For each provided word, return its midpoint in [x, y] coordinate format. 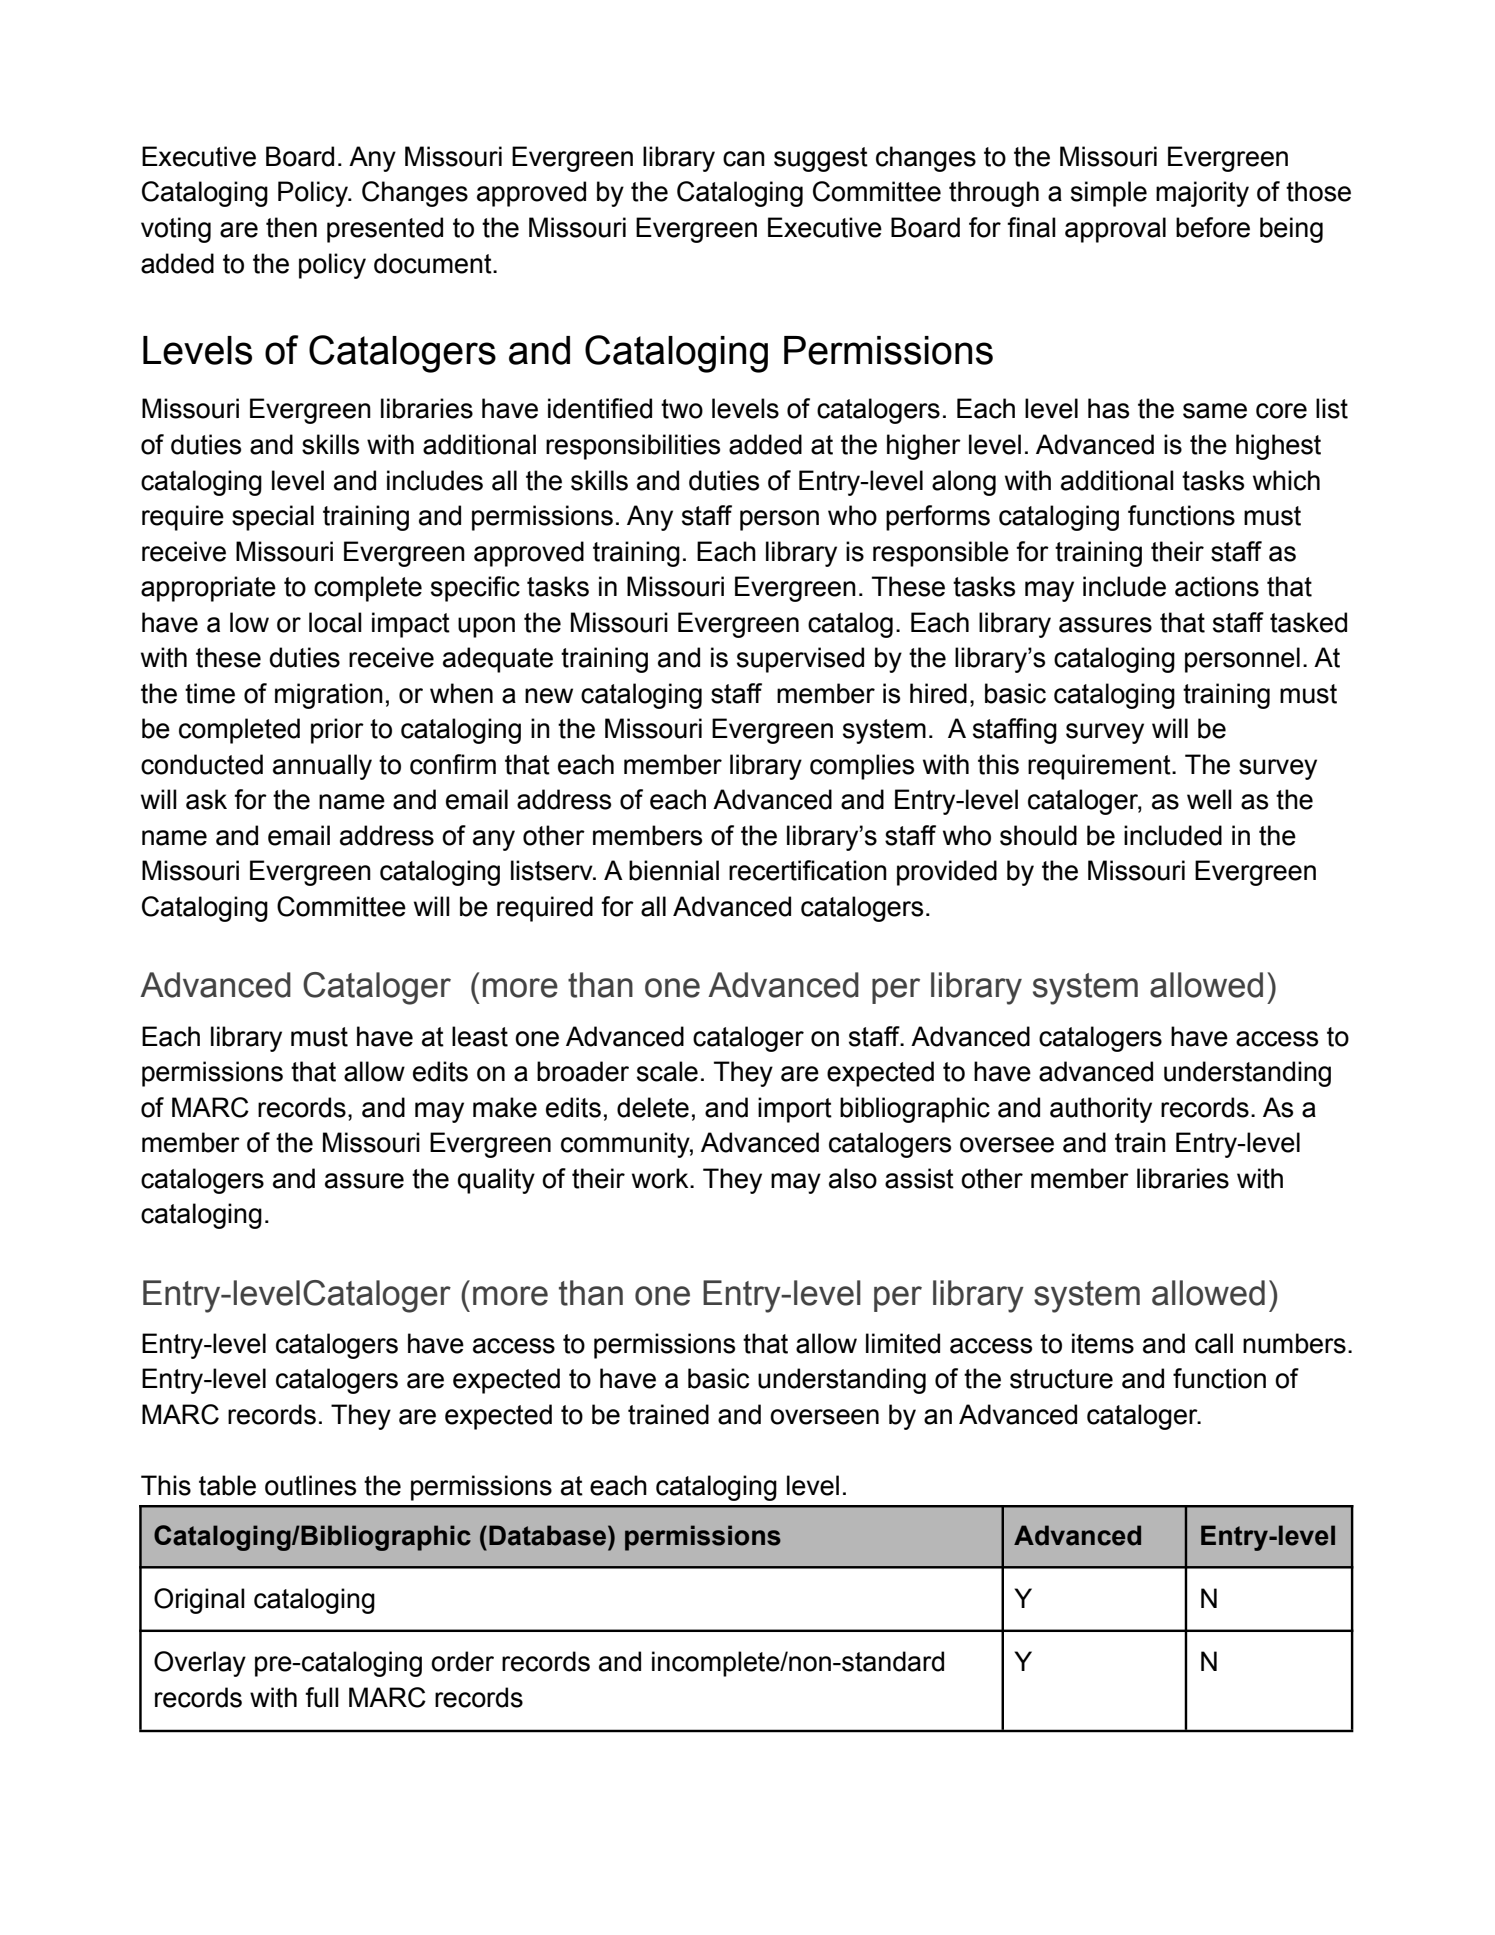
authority [1101, 1110]
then [291, 227]
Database [549, 1535]
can [744, 159]
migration [329, 696]
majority [1202, 194]
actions [1217, 586]
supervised [800, 660]
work [661, 1178]
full [322, 1697]
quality [496, 1181]
